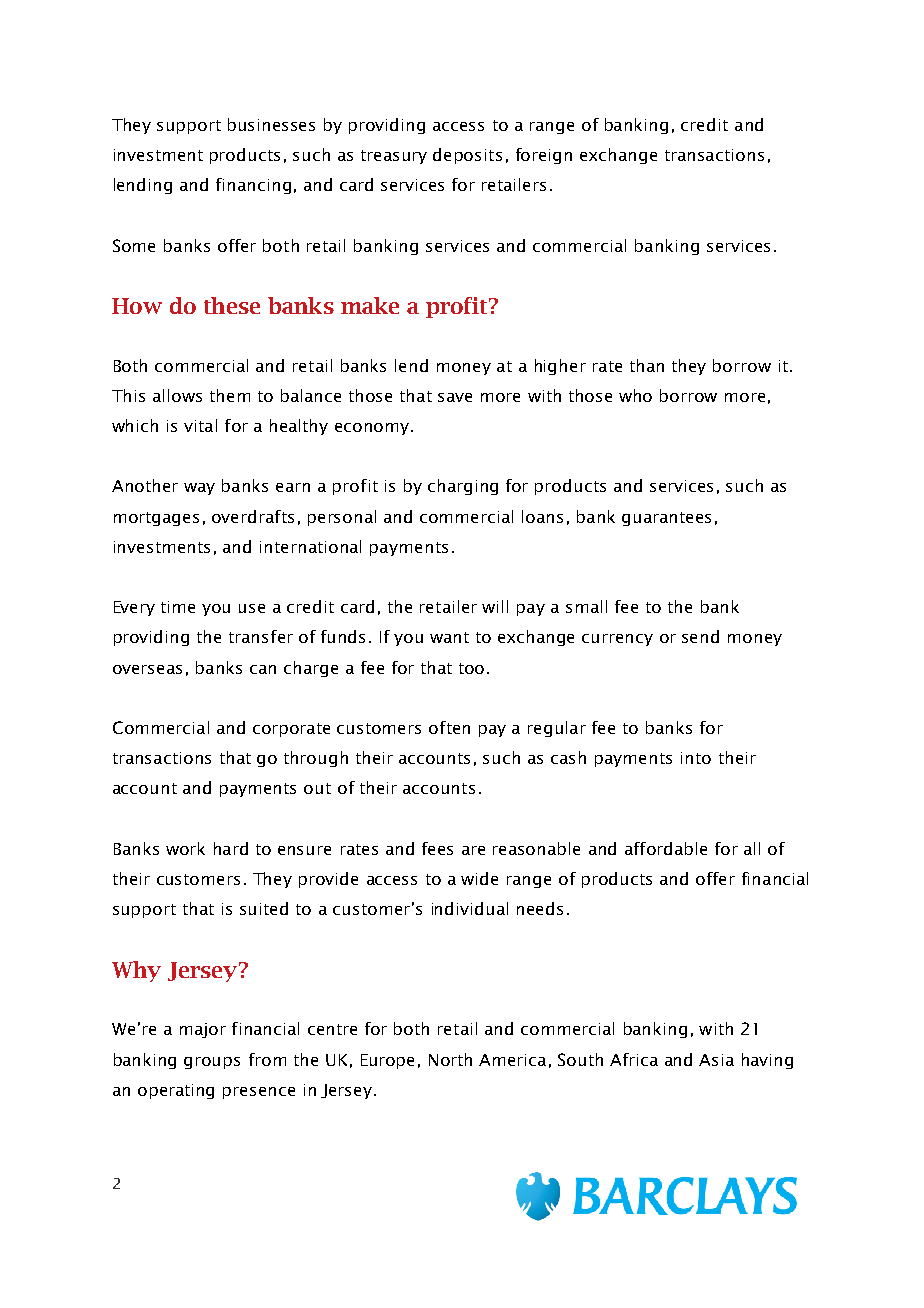 The image size is (924, 1308). I want to click on them, so click(230, 395).
